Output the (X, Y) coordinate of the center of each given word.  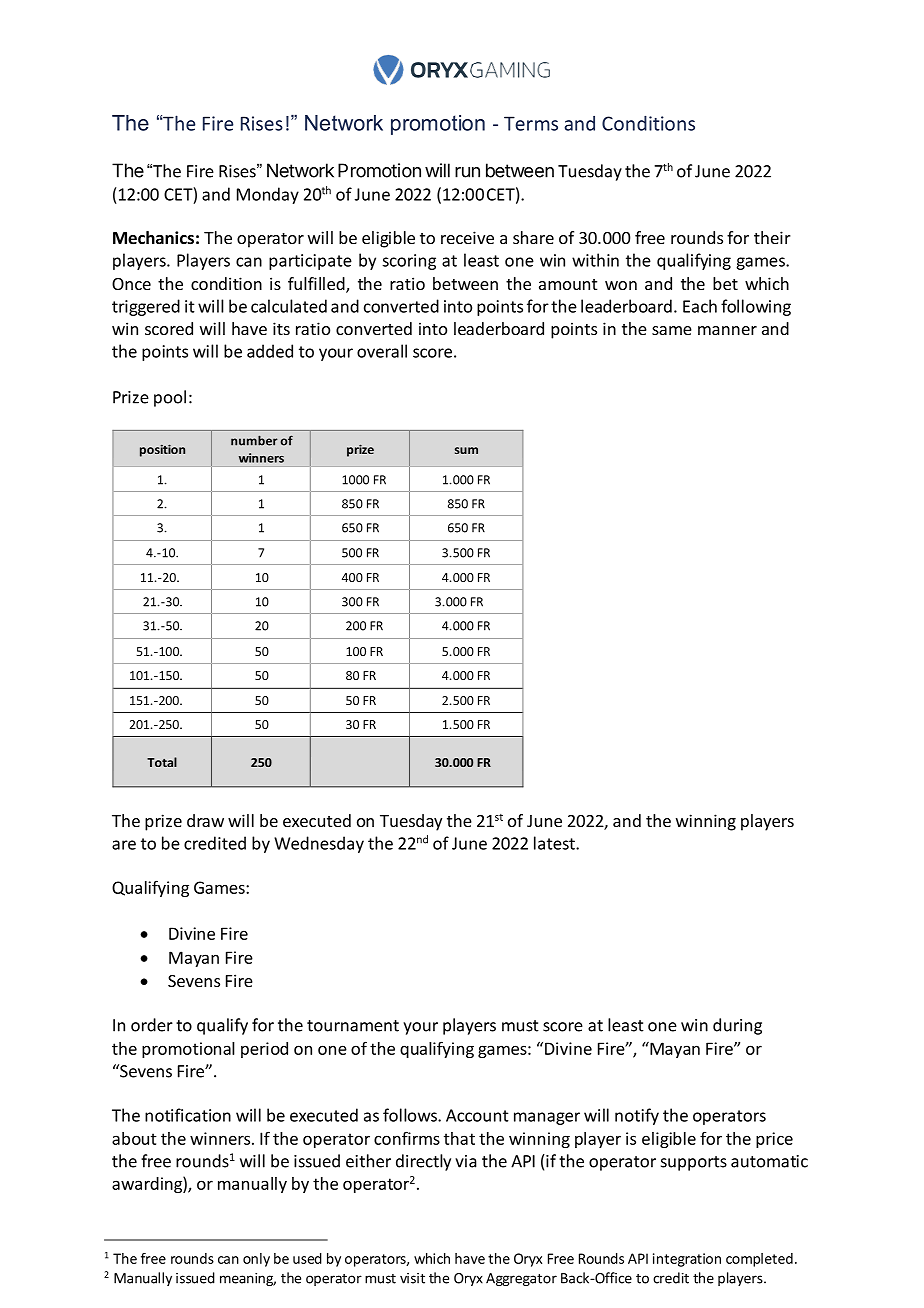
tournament (353, 1026)
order (152, 1025)
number (254, 440)
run (467, 172)
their (772, 237)
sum (466, 450)
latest (555, 843)
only (256, 1260)
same (672, 330)
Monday (268, 195)
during (737, 1026)
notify (637, 1116)
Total (162, 762)
